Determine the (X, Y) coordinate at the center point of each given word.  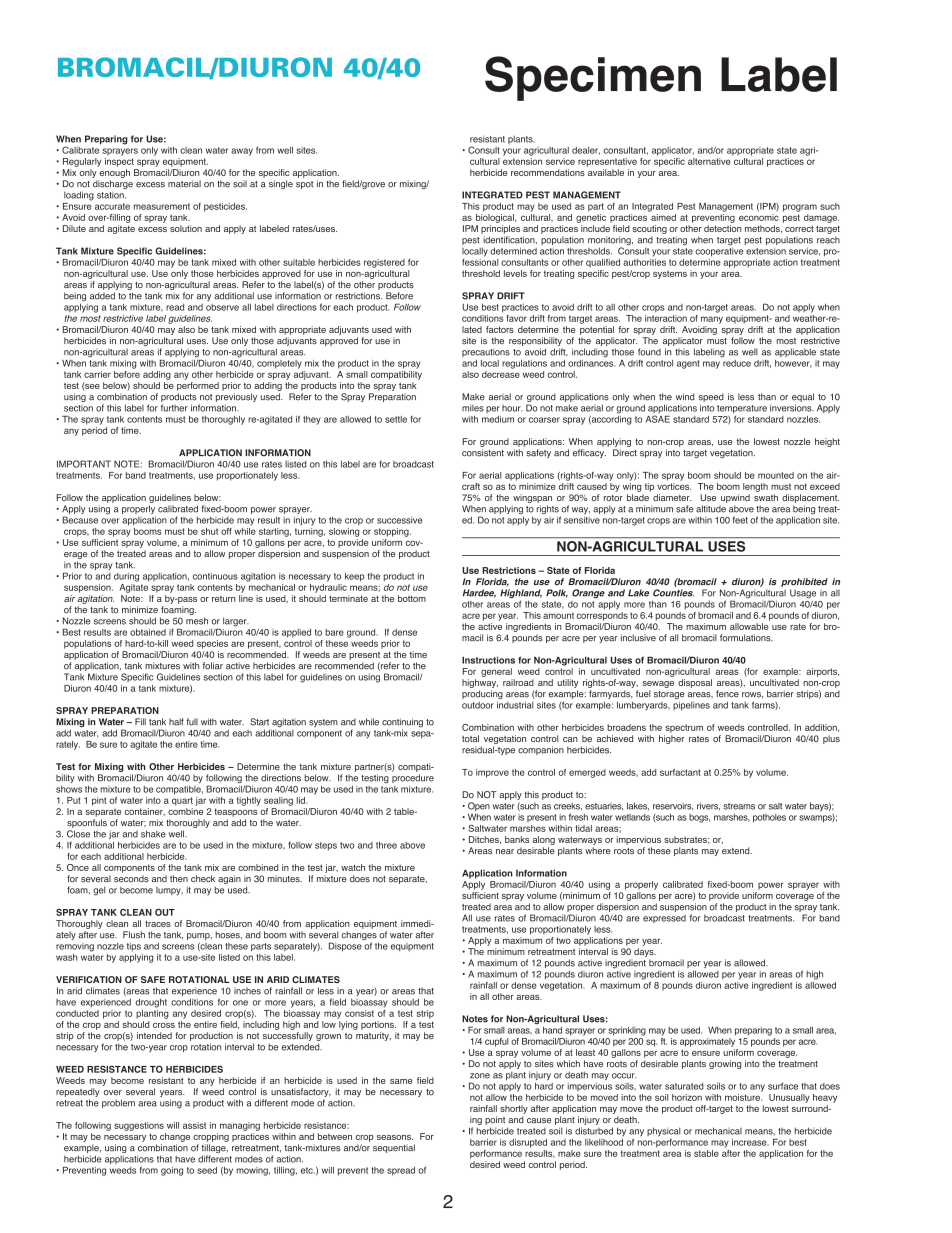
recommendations (548, 172)
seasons (395, 1137)
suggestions (139, 1126)
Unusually (789, 1098)
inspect (119, 162)
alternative (709, 161)
